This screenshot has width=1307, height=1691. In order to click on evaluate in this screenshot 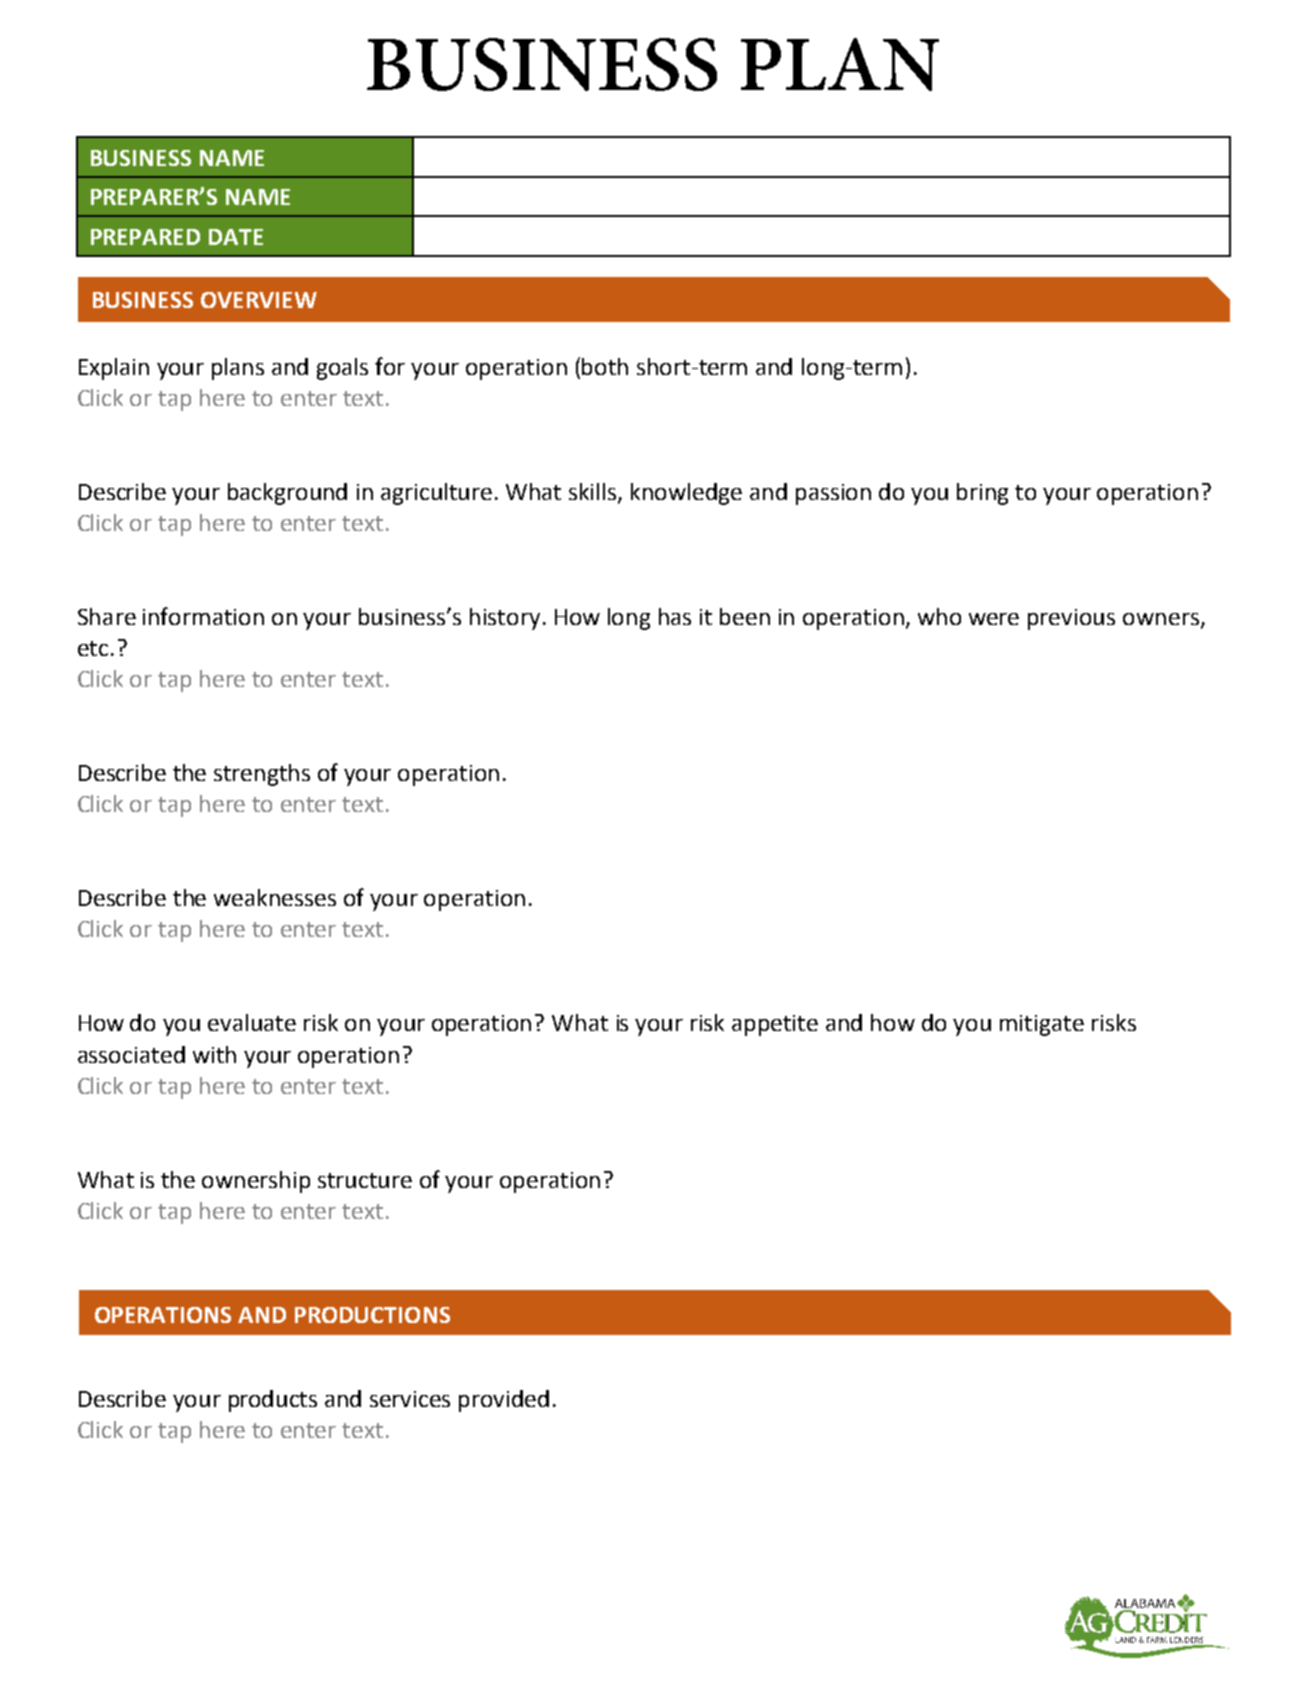, I will do `click(252, 1022)`.
